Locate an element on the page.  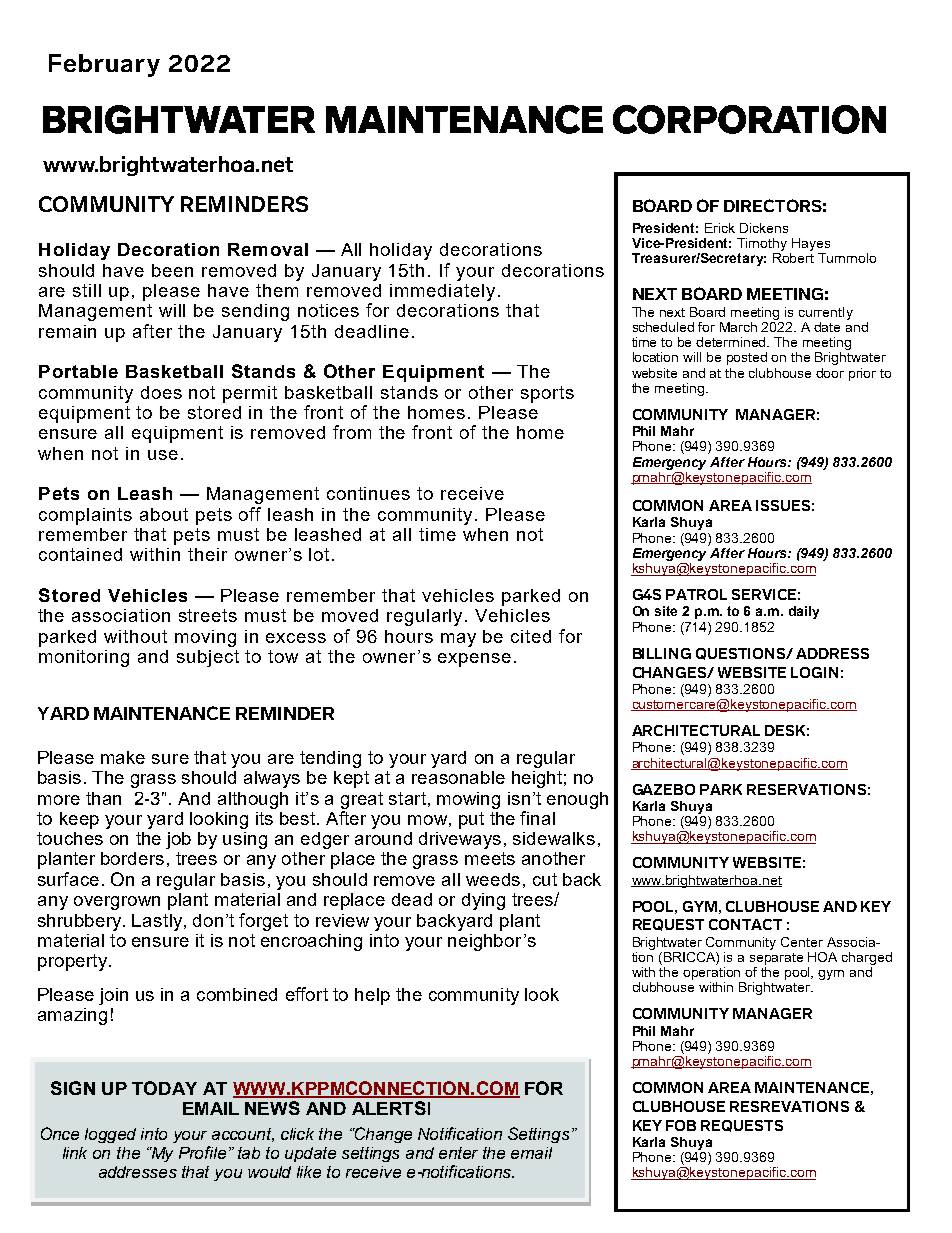
may is located at coordinates (458, 640).
